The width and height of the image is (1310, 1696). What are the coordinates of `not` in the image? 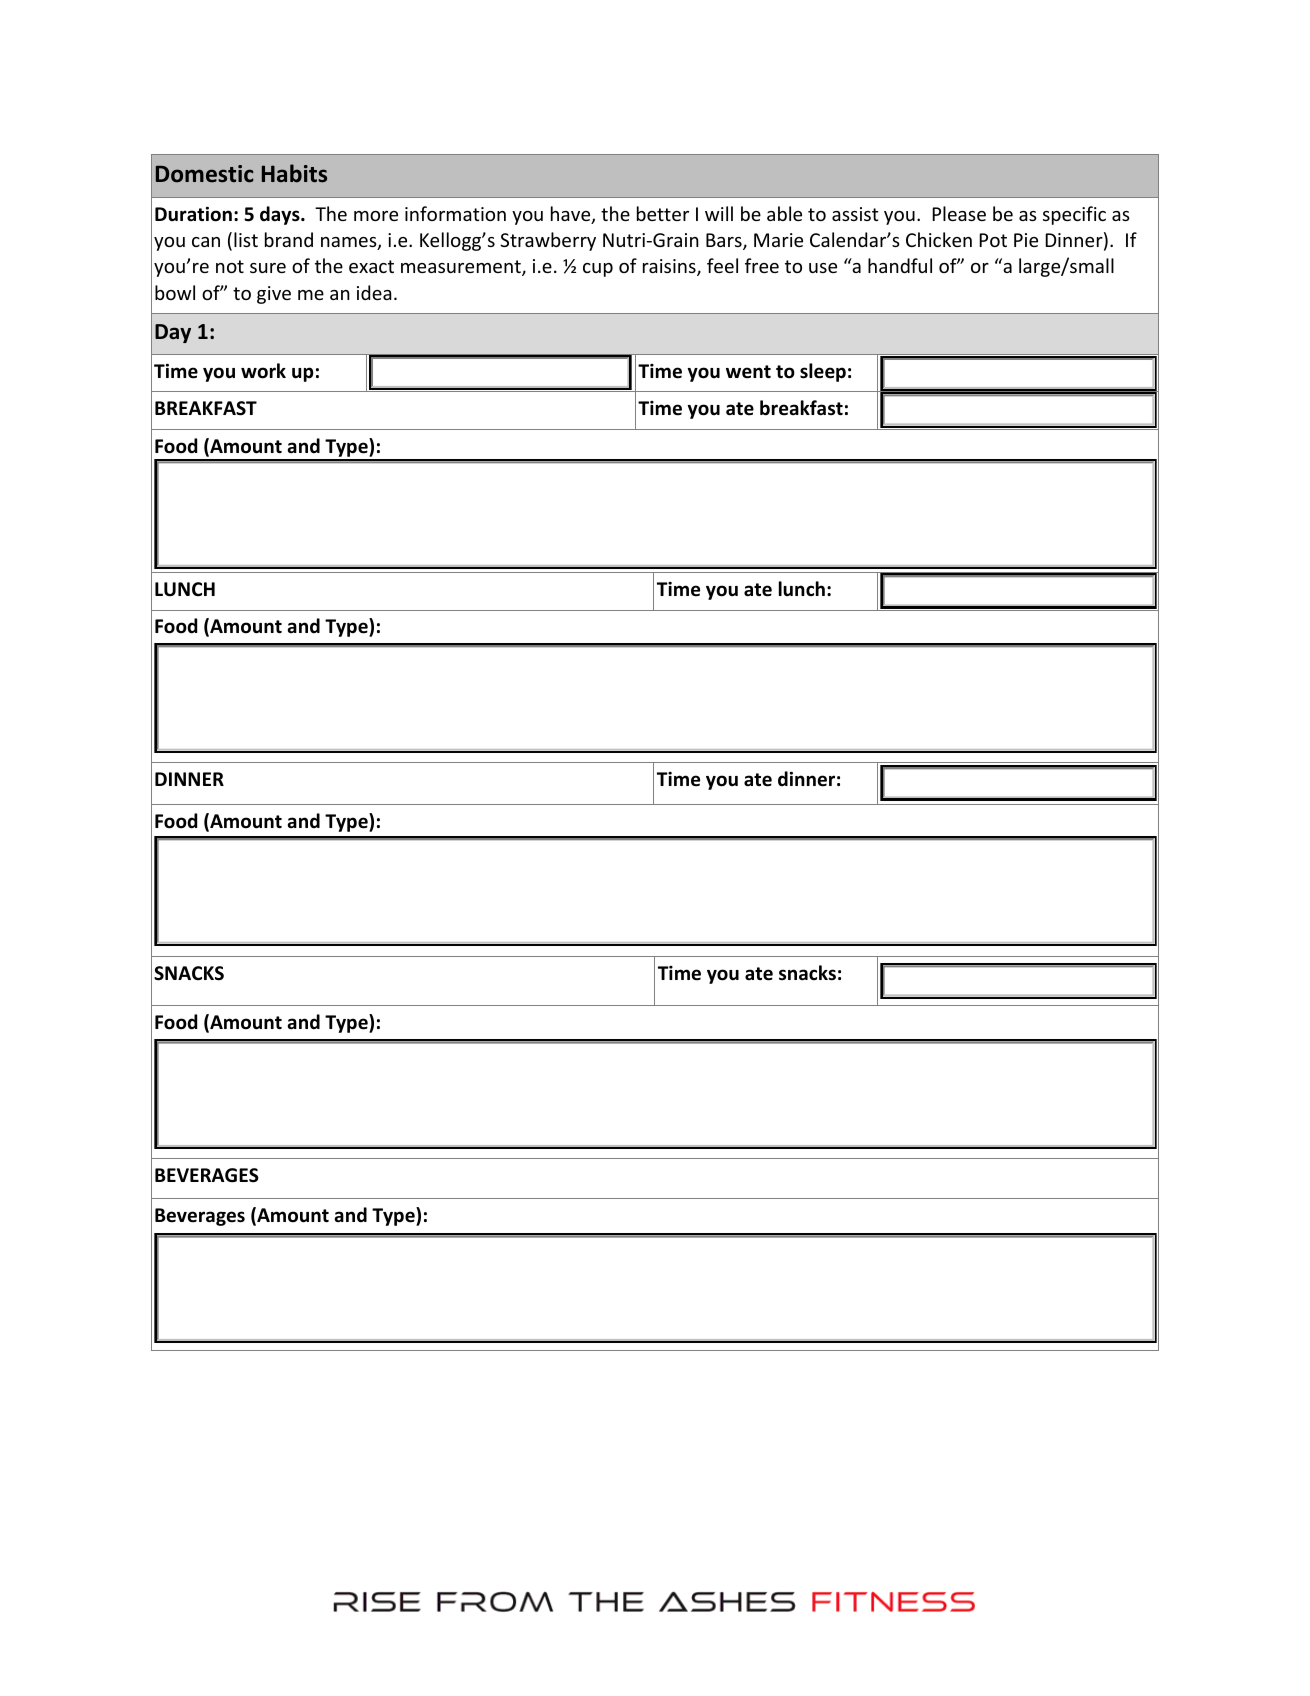 It's located at (230, 266).
